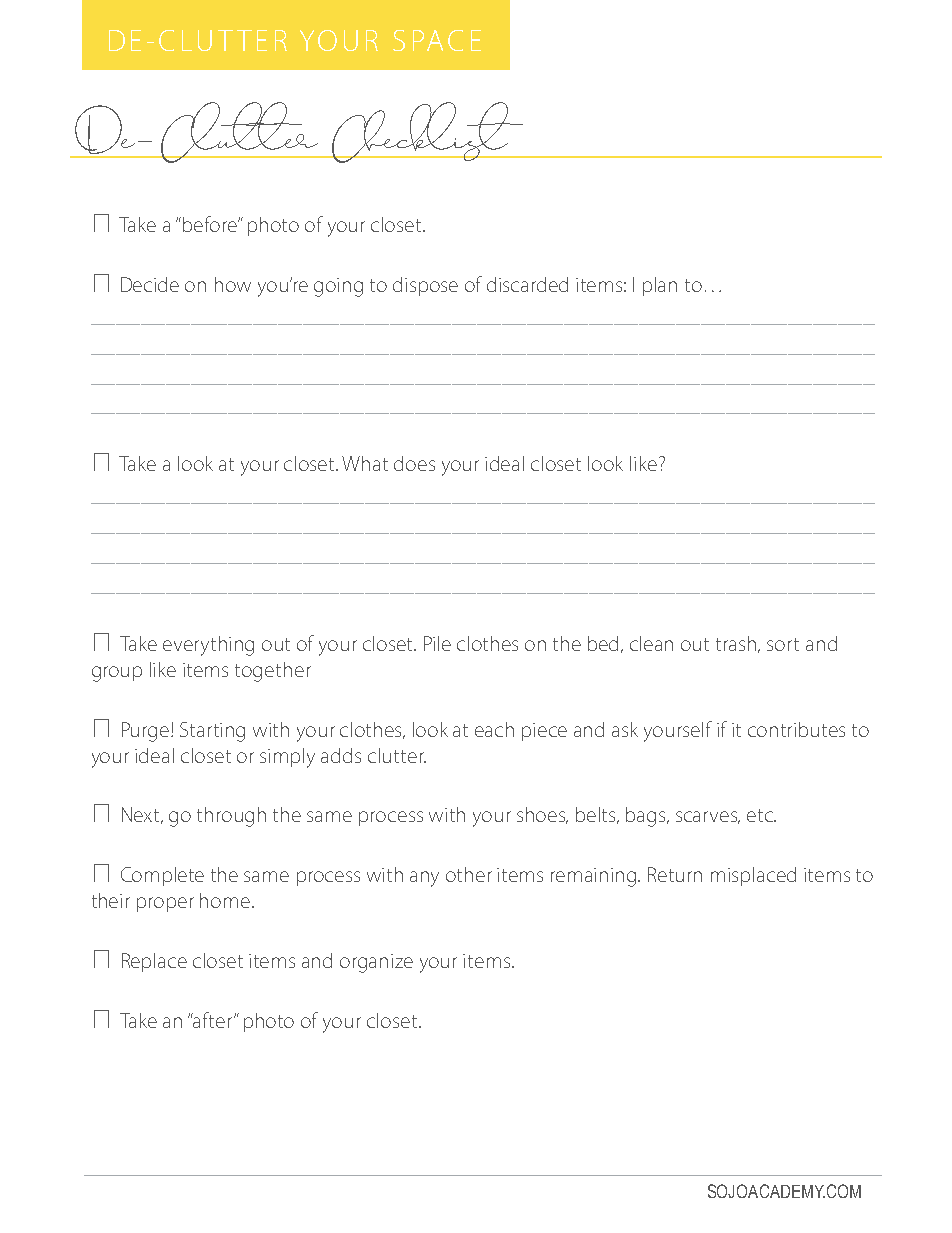  I want to click on everything, so click(208, 646).
